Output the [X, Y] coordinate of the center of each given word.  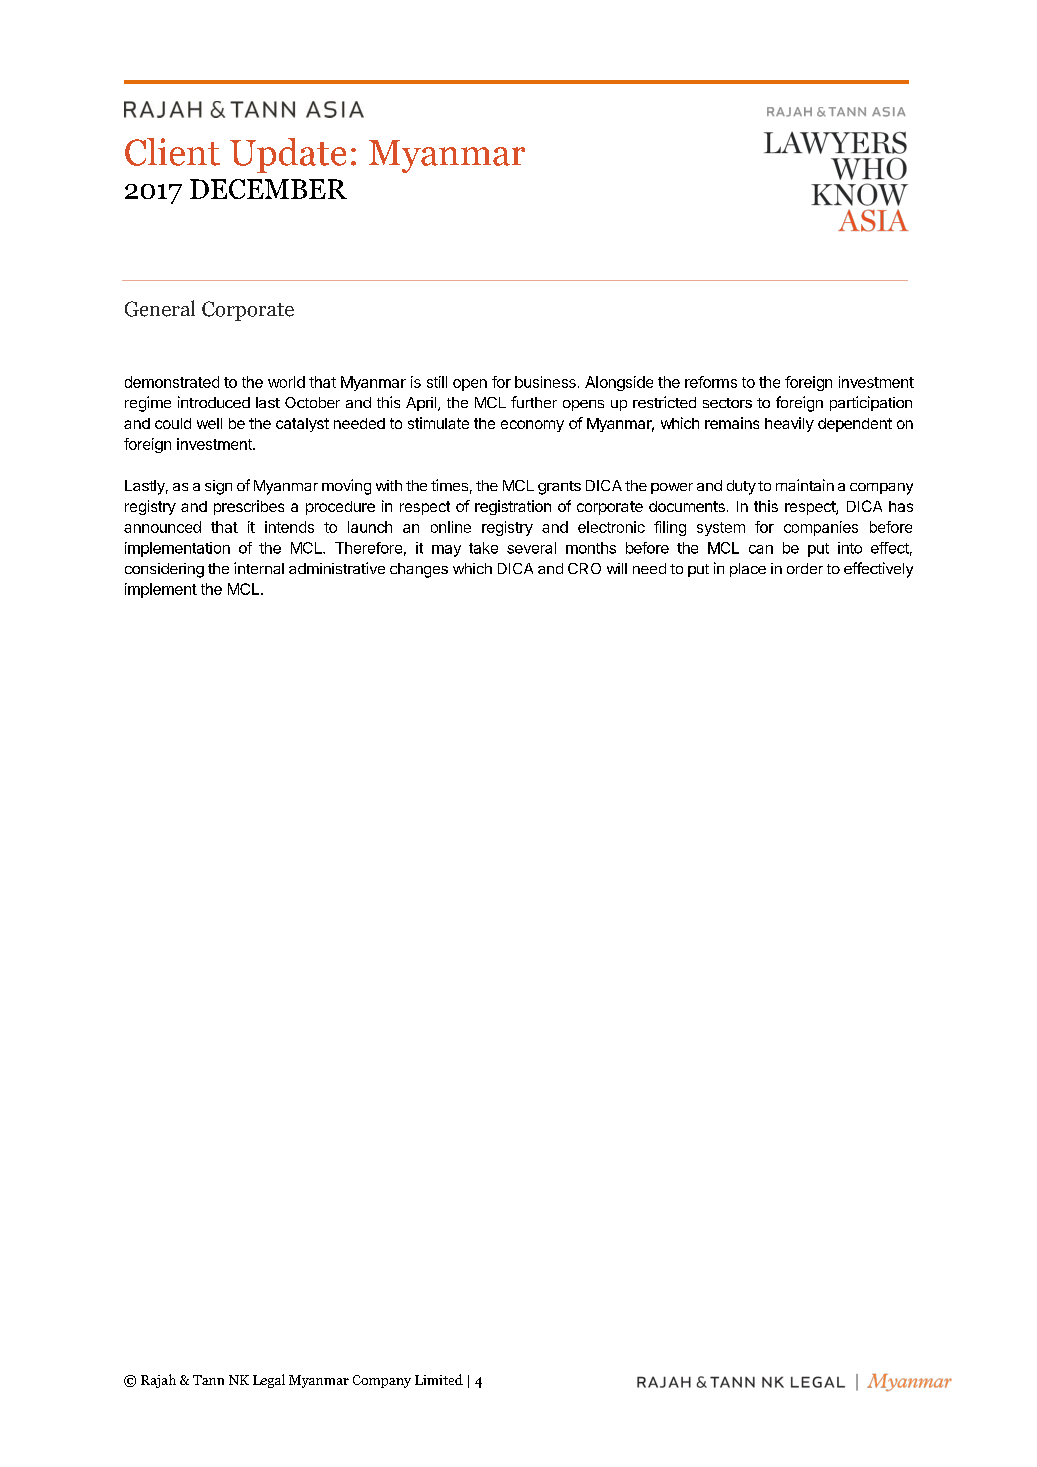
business [545, 382]
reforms [711, 382]
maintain [805, 485]
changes [419, 570]
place [748, 570]
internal [259, 568]
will [617, 568]
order [805, 568]
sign [218, 487]
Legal [269, 1381]
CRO [584, 568]
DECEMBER [268, 189]
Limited [439, 1379]
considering [164, 570]
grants [559, 488]
